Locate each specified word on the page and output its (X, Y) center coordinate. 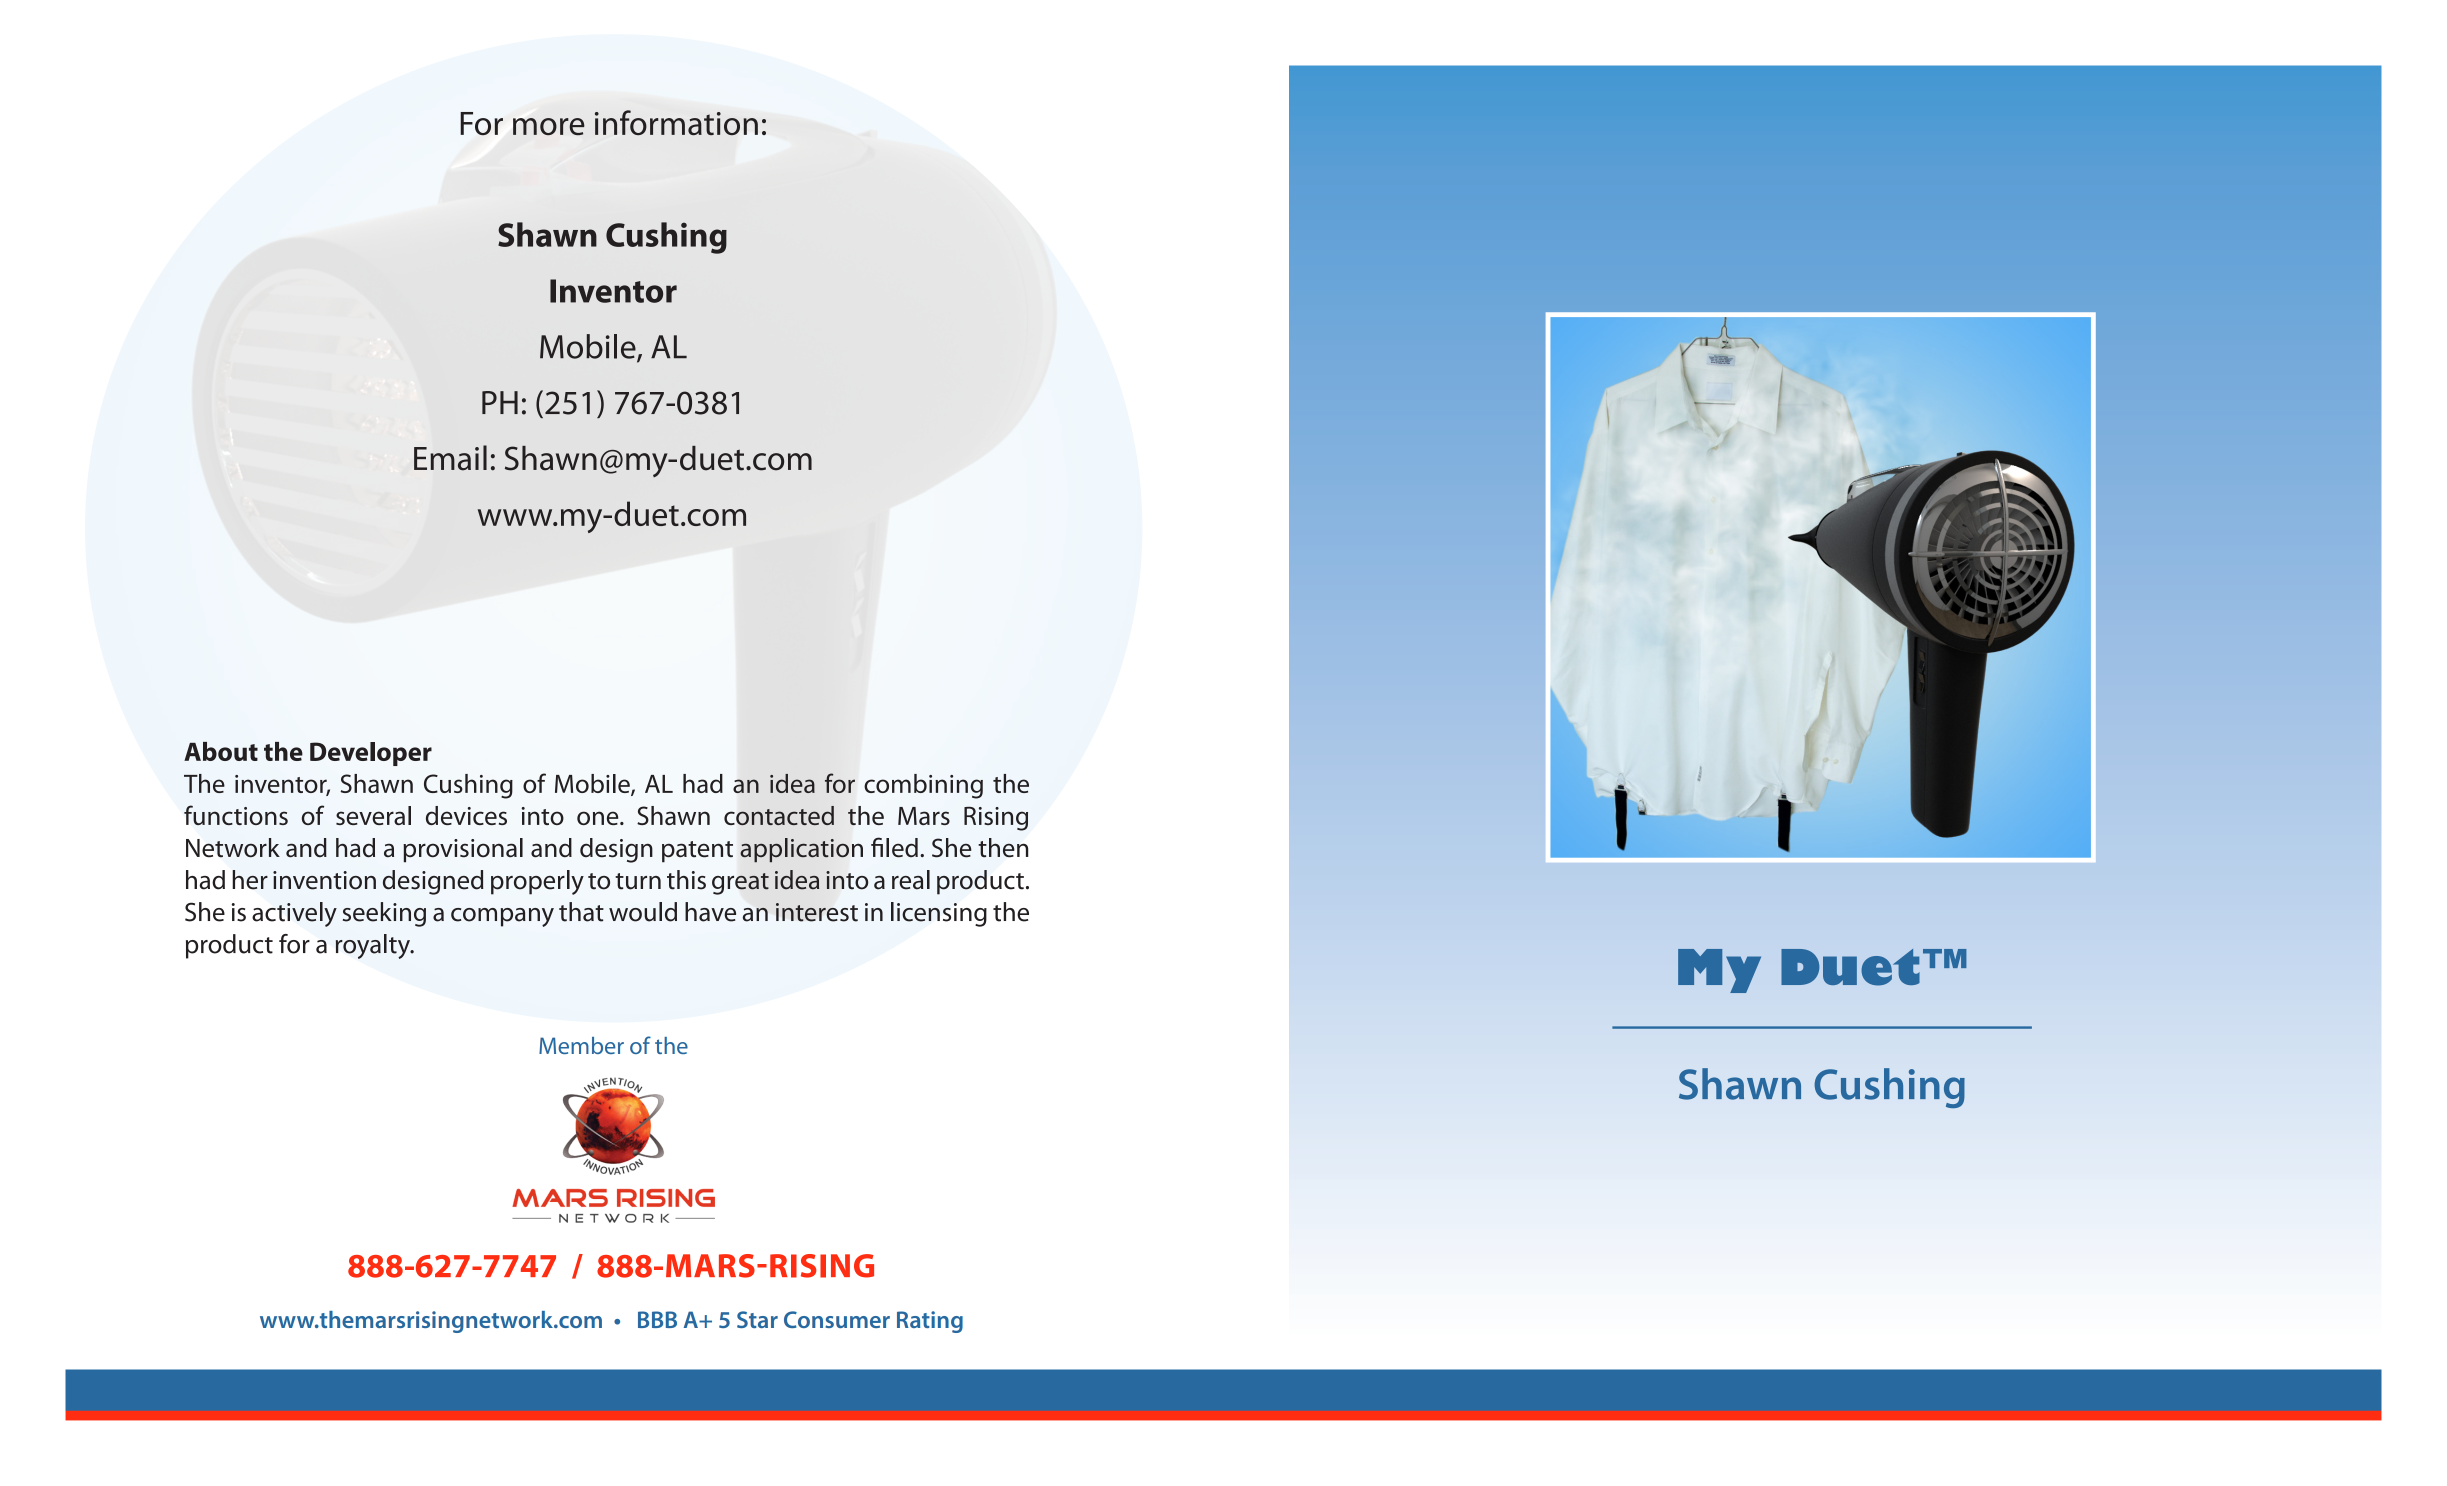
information (676, 122)
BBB (657, 1319)
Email (450, 458)
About (221, 751)
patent (697, 852)
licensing (939, 914)
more (549, 126)
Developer (371, 754)
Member (581, 1045)
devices (466, 815)
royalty (374, 946)
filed (894, 847)
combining (923, 786)
